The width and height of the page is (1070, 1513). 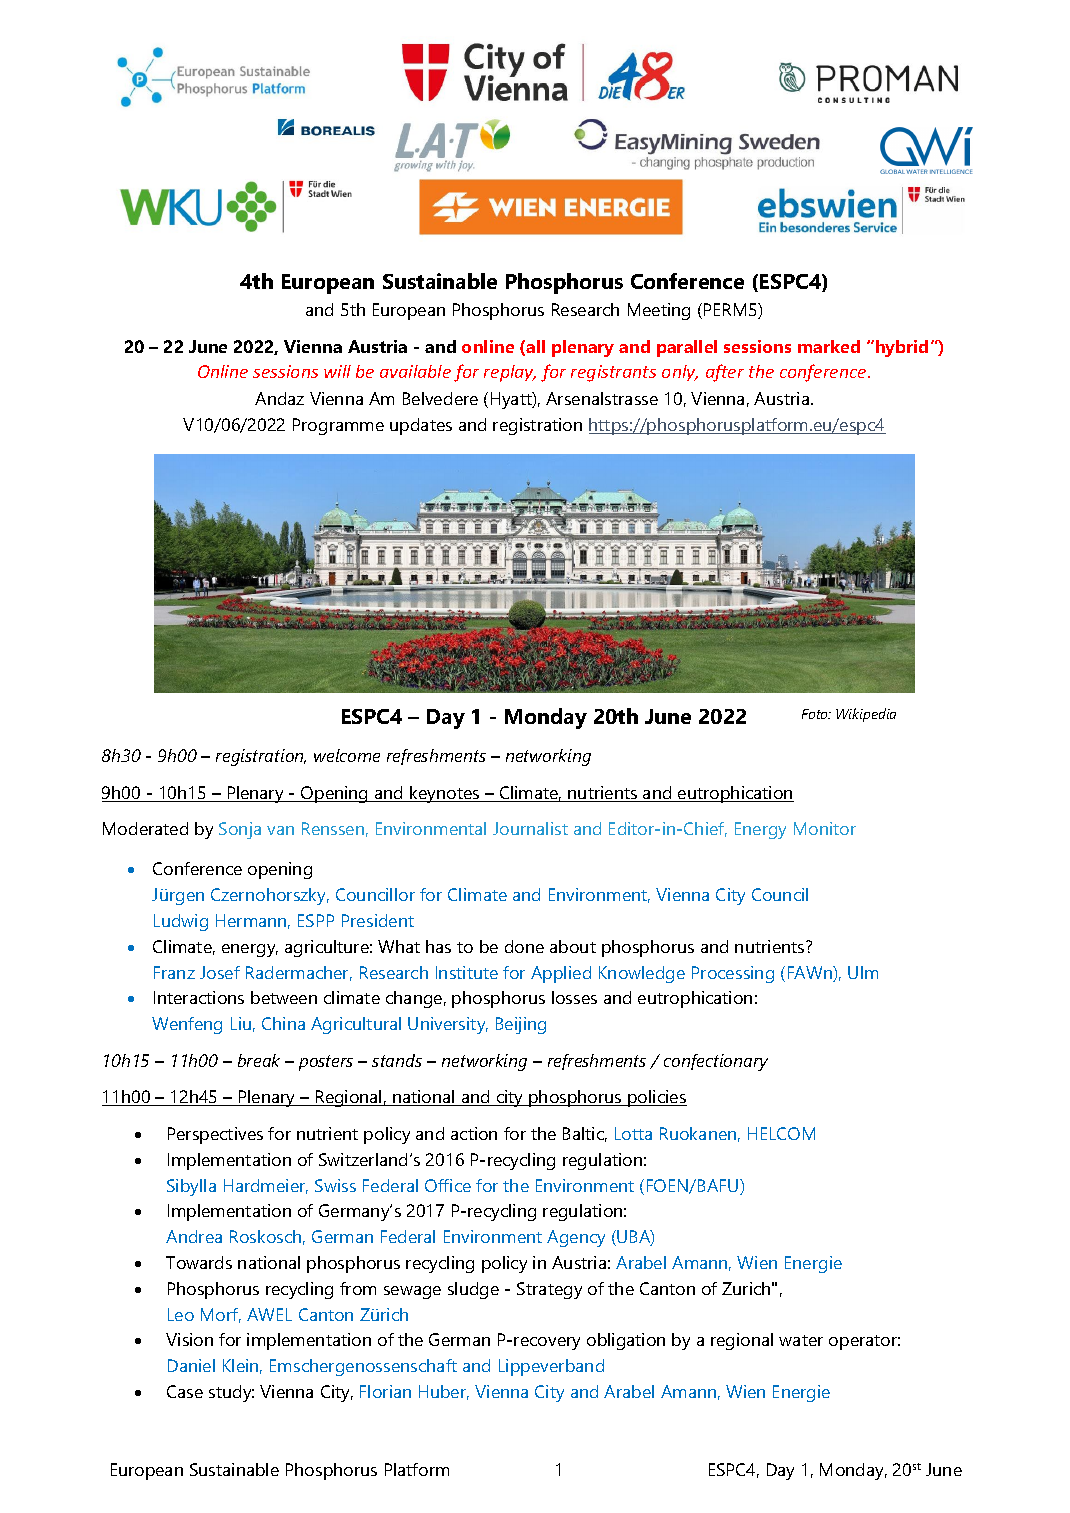 What do you see at coordinates (191, 1365) in the page?
I see `Daniel` at bounding box center [191, 1365].
